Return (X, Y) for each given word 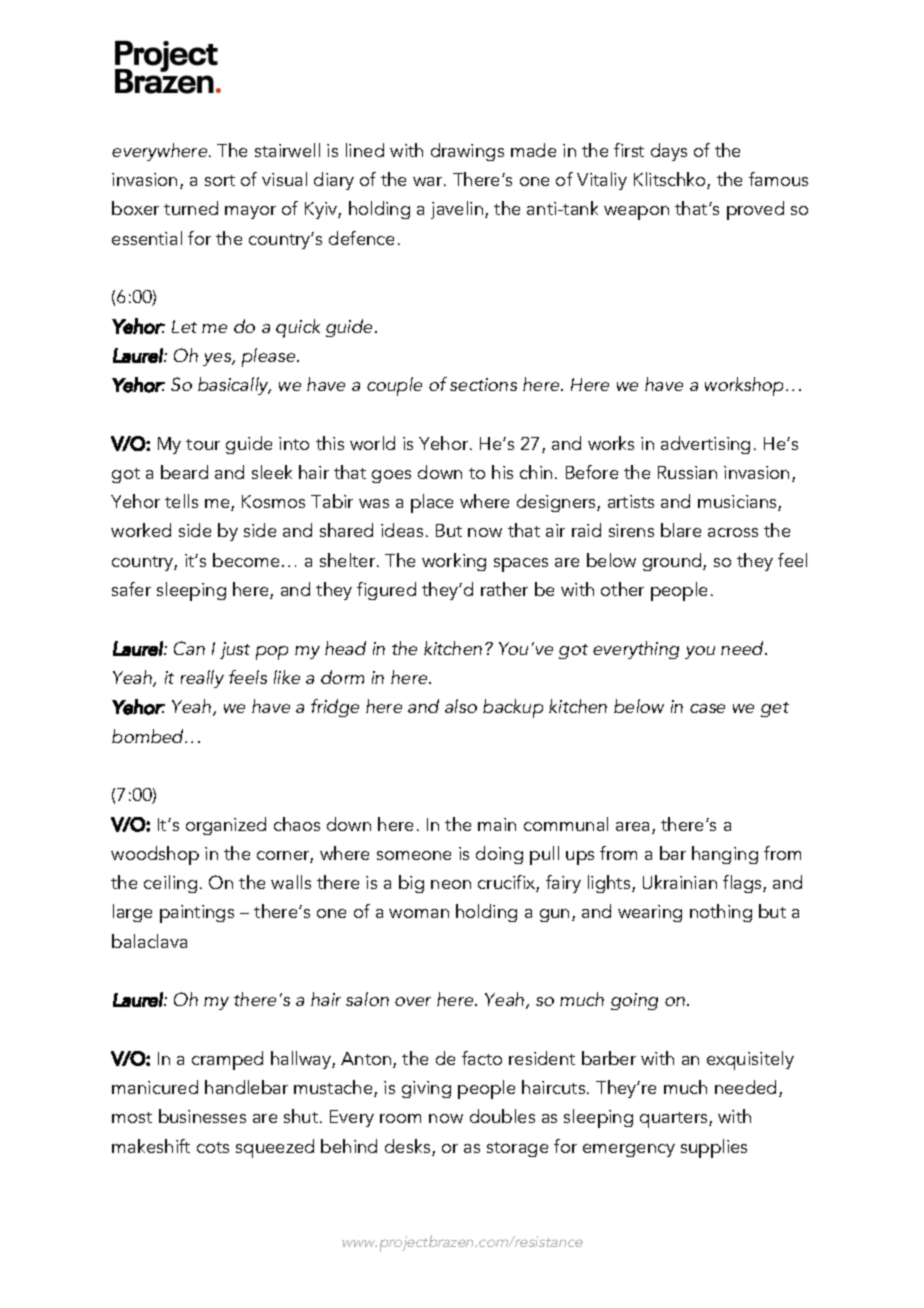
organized (226, 826)
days (669, 152)
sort (220, 180)
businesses (202, 1116)
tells (181, 501)
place (432, 503)
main (497, 824)
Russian (687, 472)
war (429, 181)
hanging (725, 855)
